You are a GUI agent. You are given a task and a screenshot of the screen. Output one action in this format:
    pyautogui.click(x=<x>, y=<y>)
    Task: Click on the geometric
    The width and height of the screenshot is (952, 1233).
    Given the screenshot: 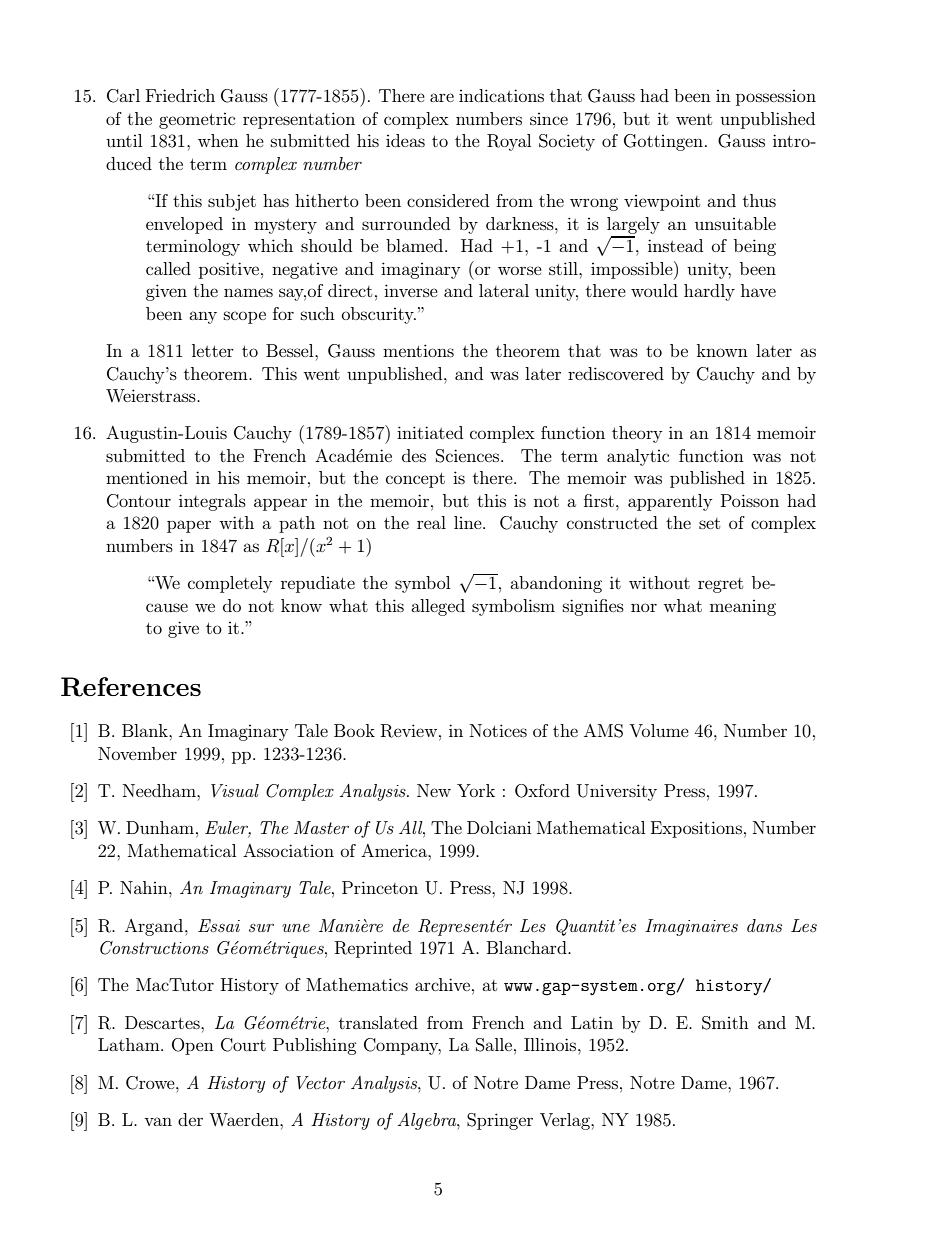 What is the action you would take?
    pyautogui.click(x=197, y=121)
